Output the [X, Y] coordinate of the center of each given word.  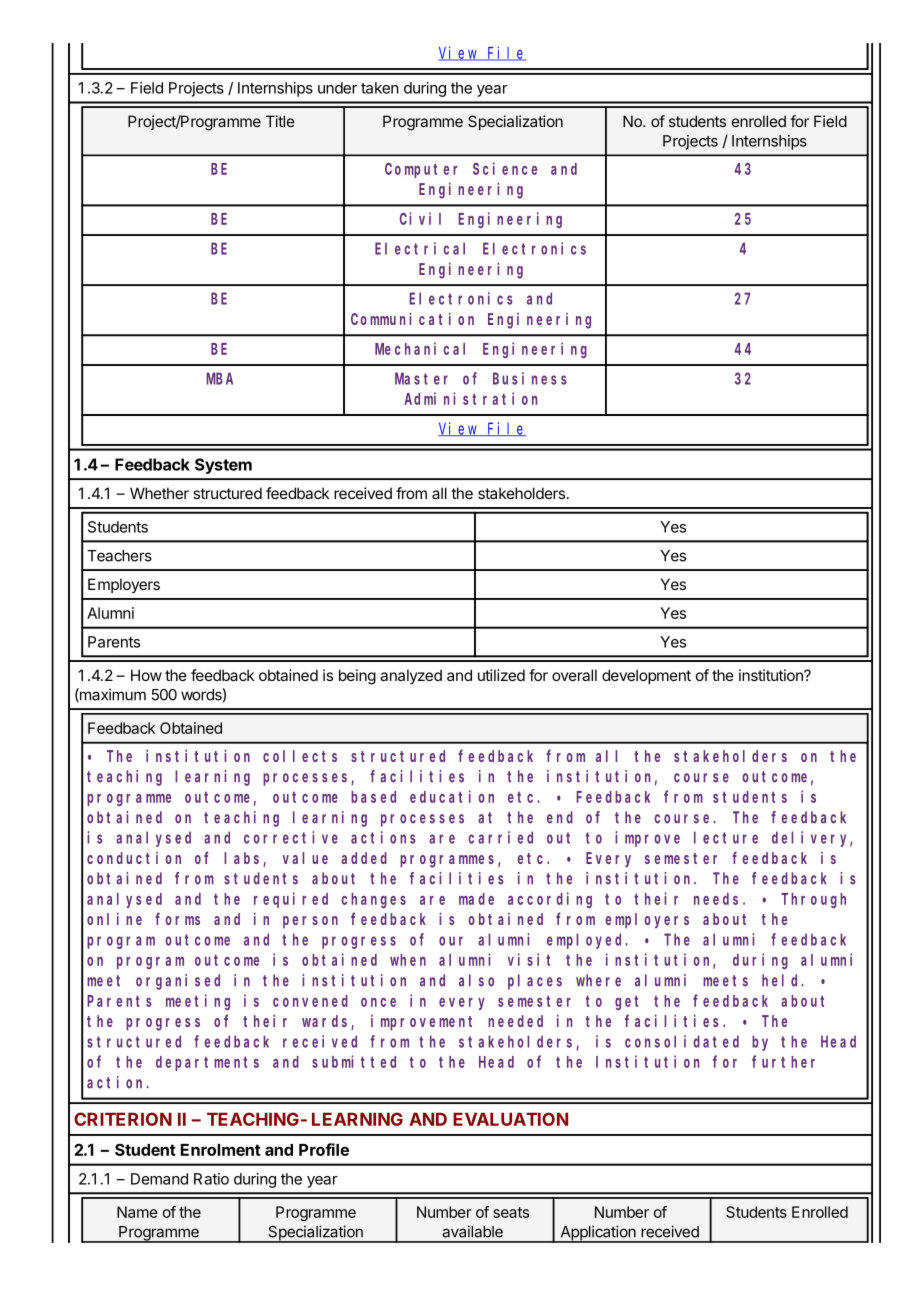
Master [421, 379]
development [646, 676]
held [782, 980]
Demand [159, 1179]
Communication [412, 318]
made [476, 899]
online [114, 918]
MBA [219, 379]
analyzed [411, 676]
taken [380, 88]
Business [530, 378]
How [146, 675]
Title [280, 121]
